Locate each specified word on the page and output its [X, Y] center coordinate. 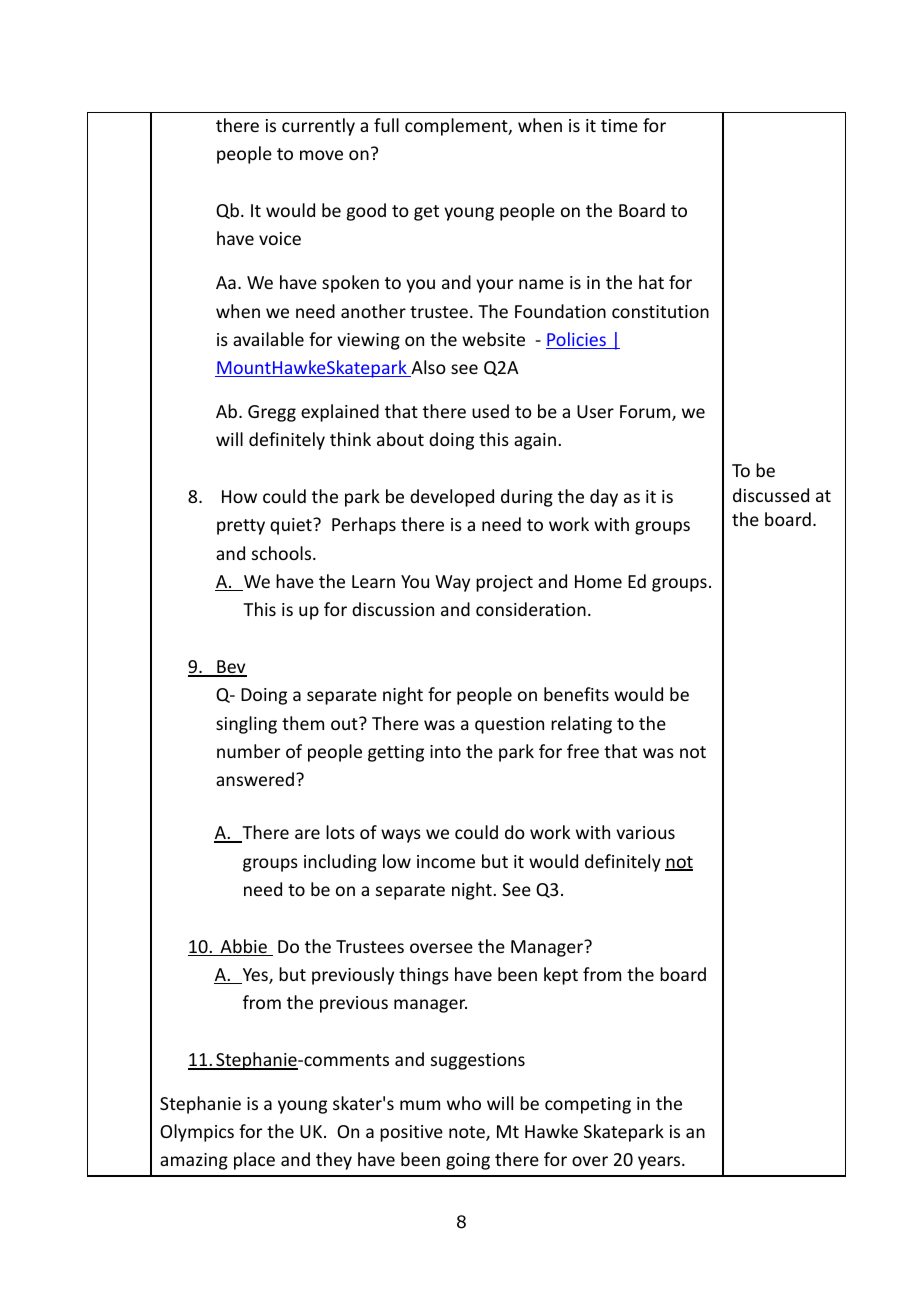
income [446, 861]
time [619, 125]
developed [452, 498]
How [239, 496]
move [321, 155]
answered [255, 779]
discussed [771, 495]
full [386, 125]
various [645, 832]
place [254, 1161]
